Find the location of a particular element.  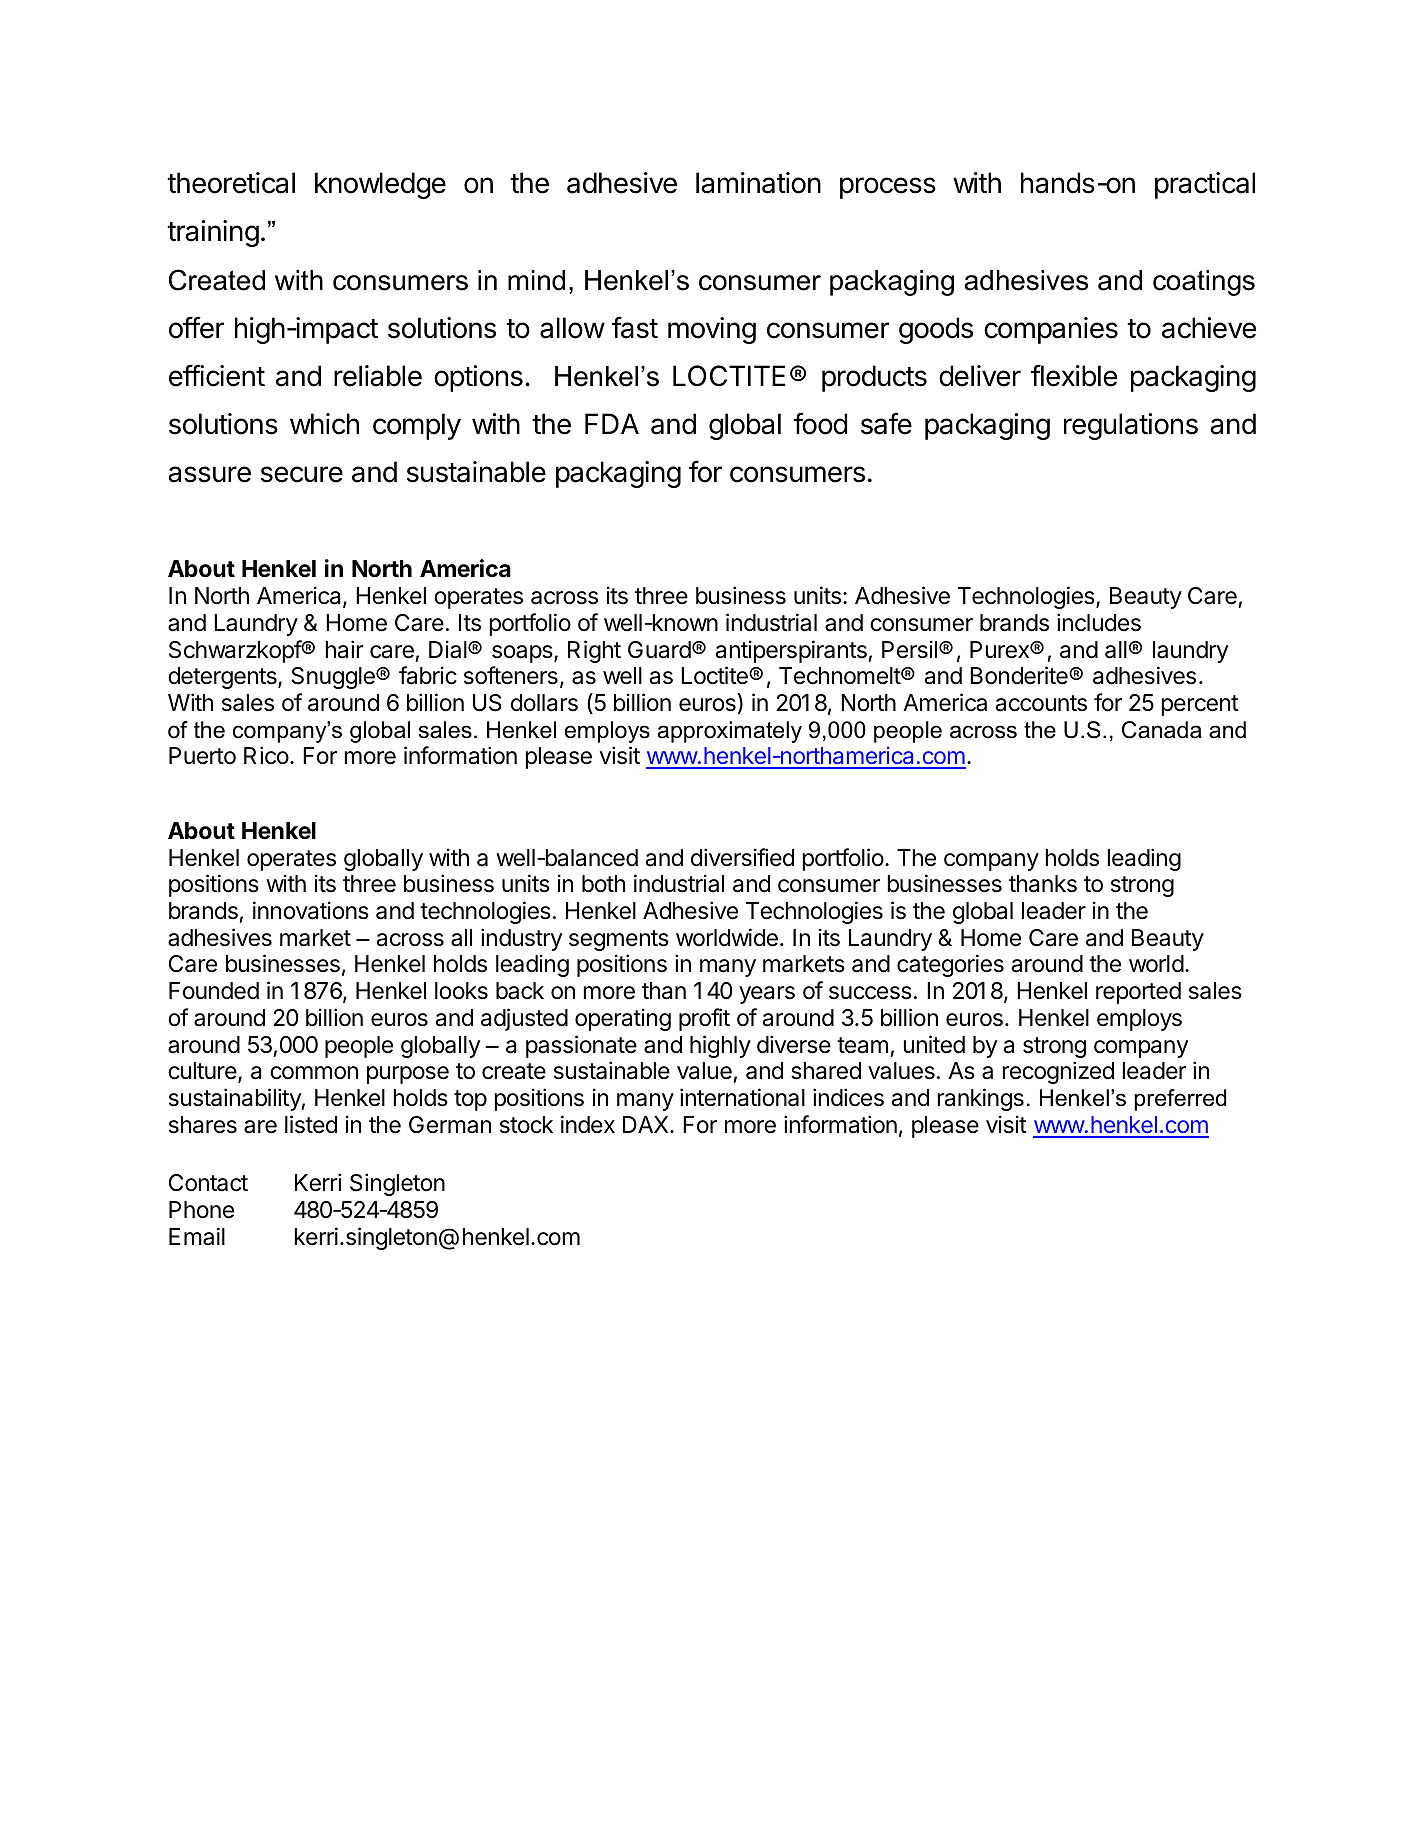

knowledge is located at coordinates (380, 185).
